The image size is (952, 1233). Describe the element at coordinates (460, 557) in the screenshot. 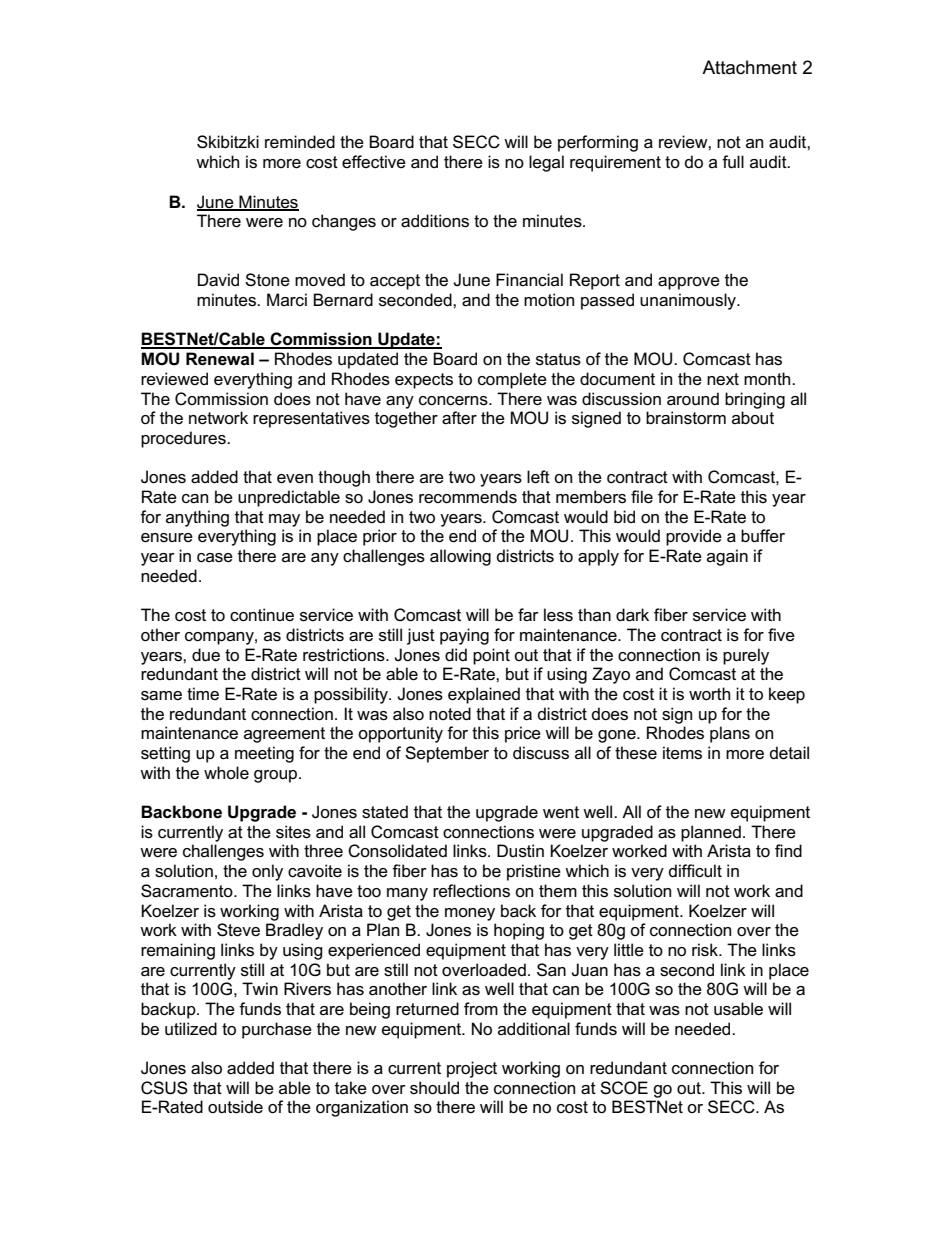

I see `allowing` at that location.
